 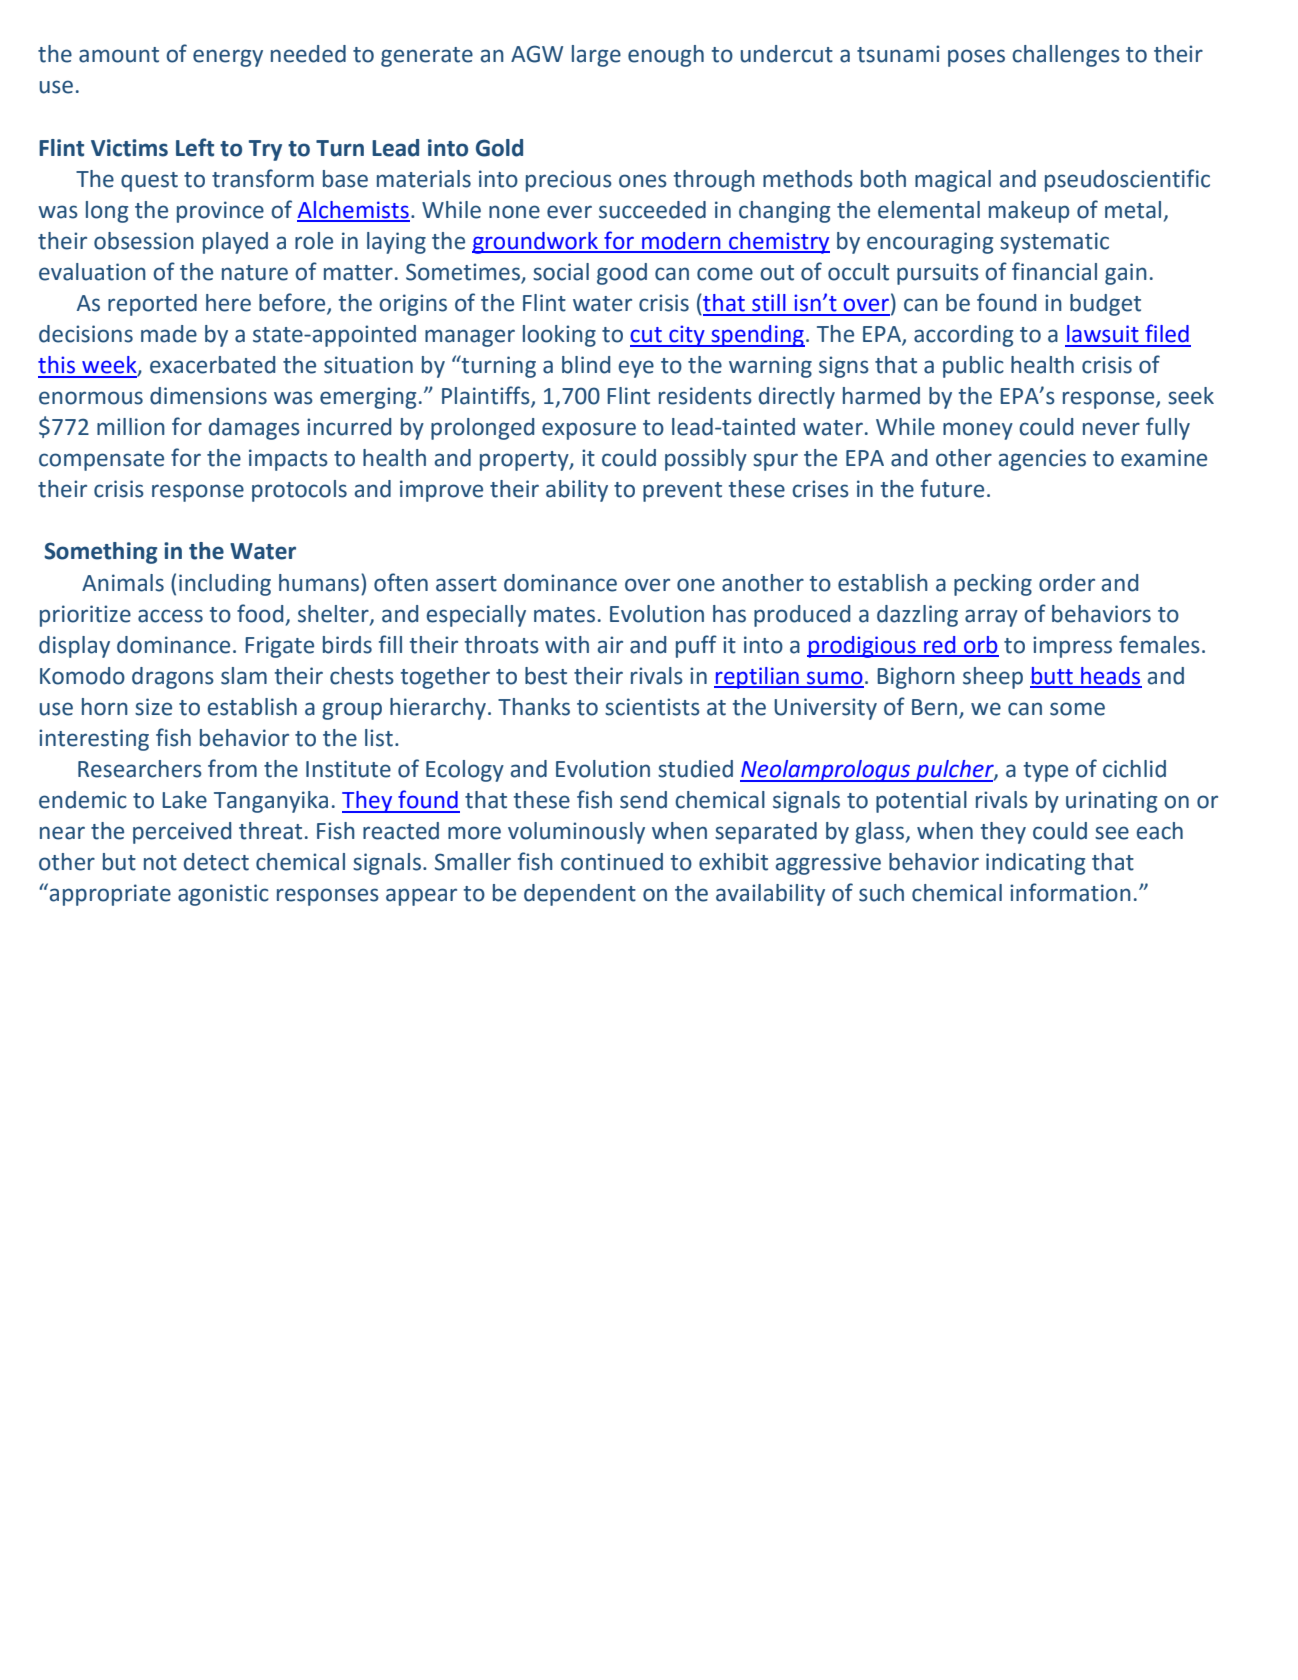 What do you see at coordinates (288, 460) in the screenshot?
I see `impacts` at bounding box center [288, 460].
